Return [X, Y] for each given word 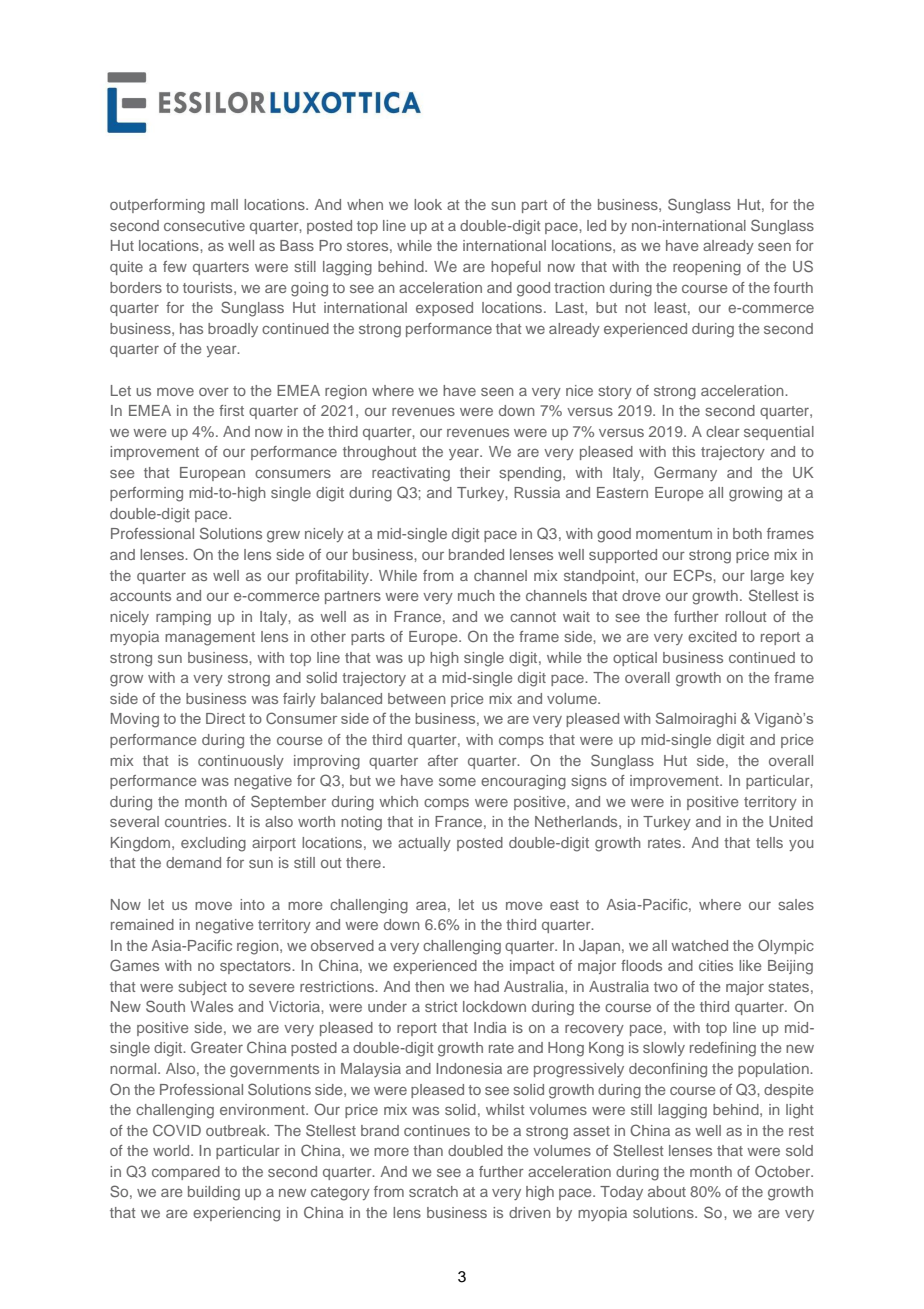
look [428, 204]
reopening [707, 268]
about [667, 1191]
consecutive [204, 225]
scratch [433, 1191]
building [214, 1193]
